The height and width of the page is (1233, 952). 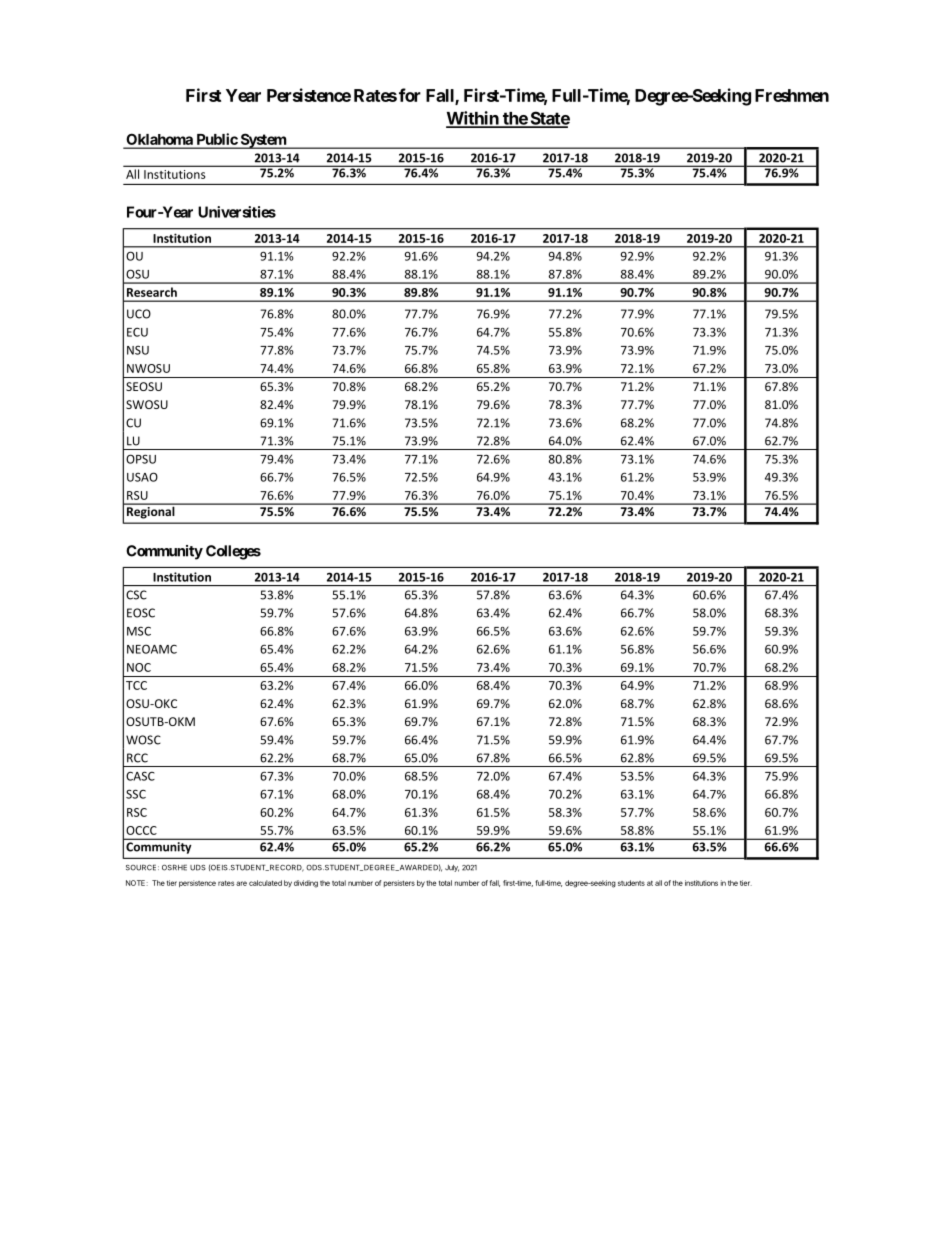 I want to click on Within, so click(x=473, y=119).
